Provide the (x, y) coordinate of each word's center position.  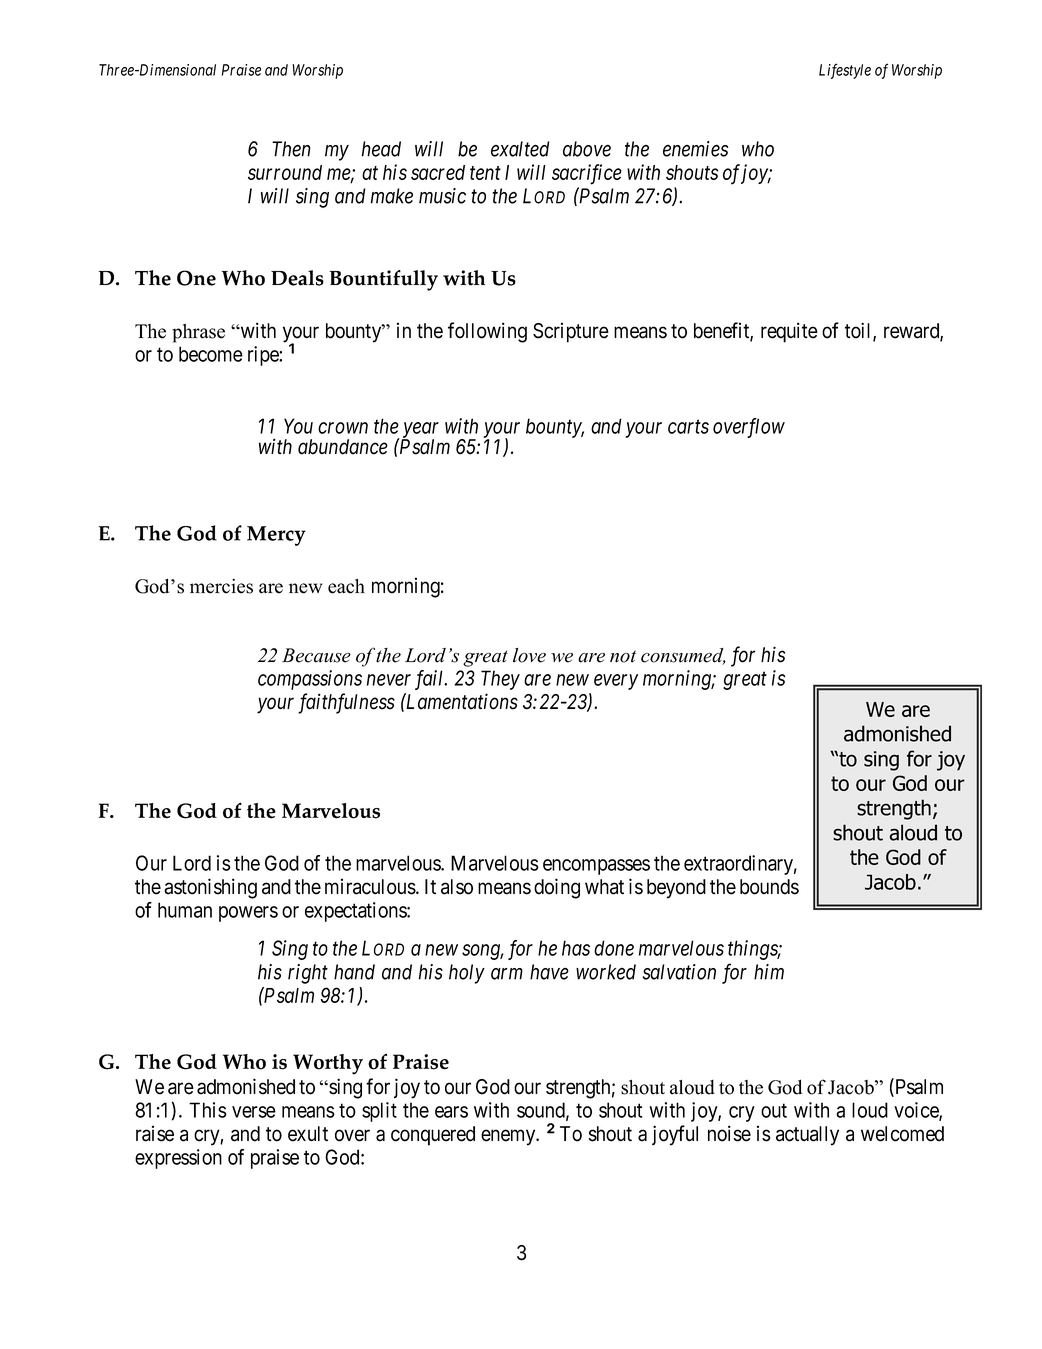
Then (291, 149)
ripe (264, 356)
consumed (683, 656)
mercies (221, 586)
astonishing (210, 888)
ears (451, 1112)
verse (254, 1112)
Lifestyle (845, 71)
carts (688, 427)
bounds (769, 887)
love (529, 655)
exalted (520, 149)
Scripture (571, 332)
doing (557, 888)
